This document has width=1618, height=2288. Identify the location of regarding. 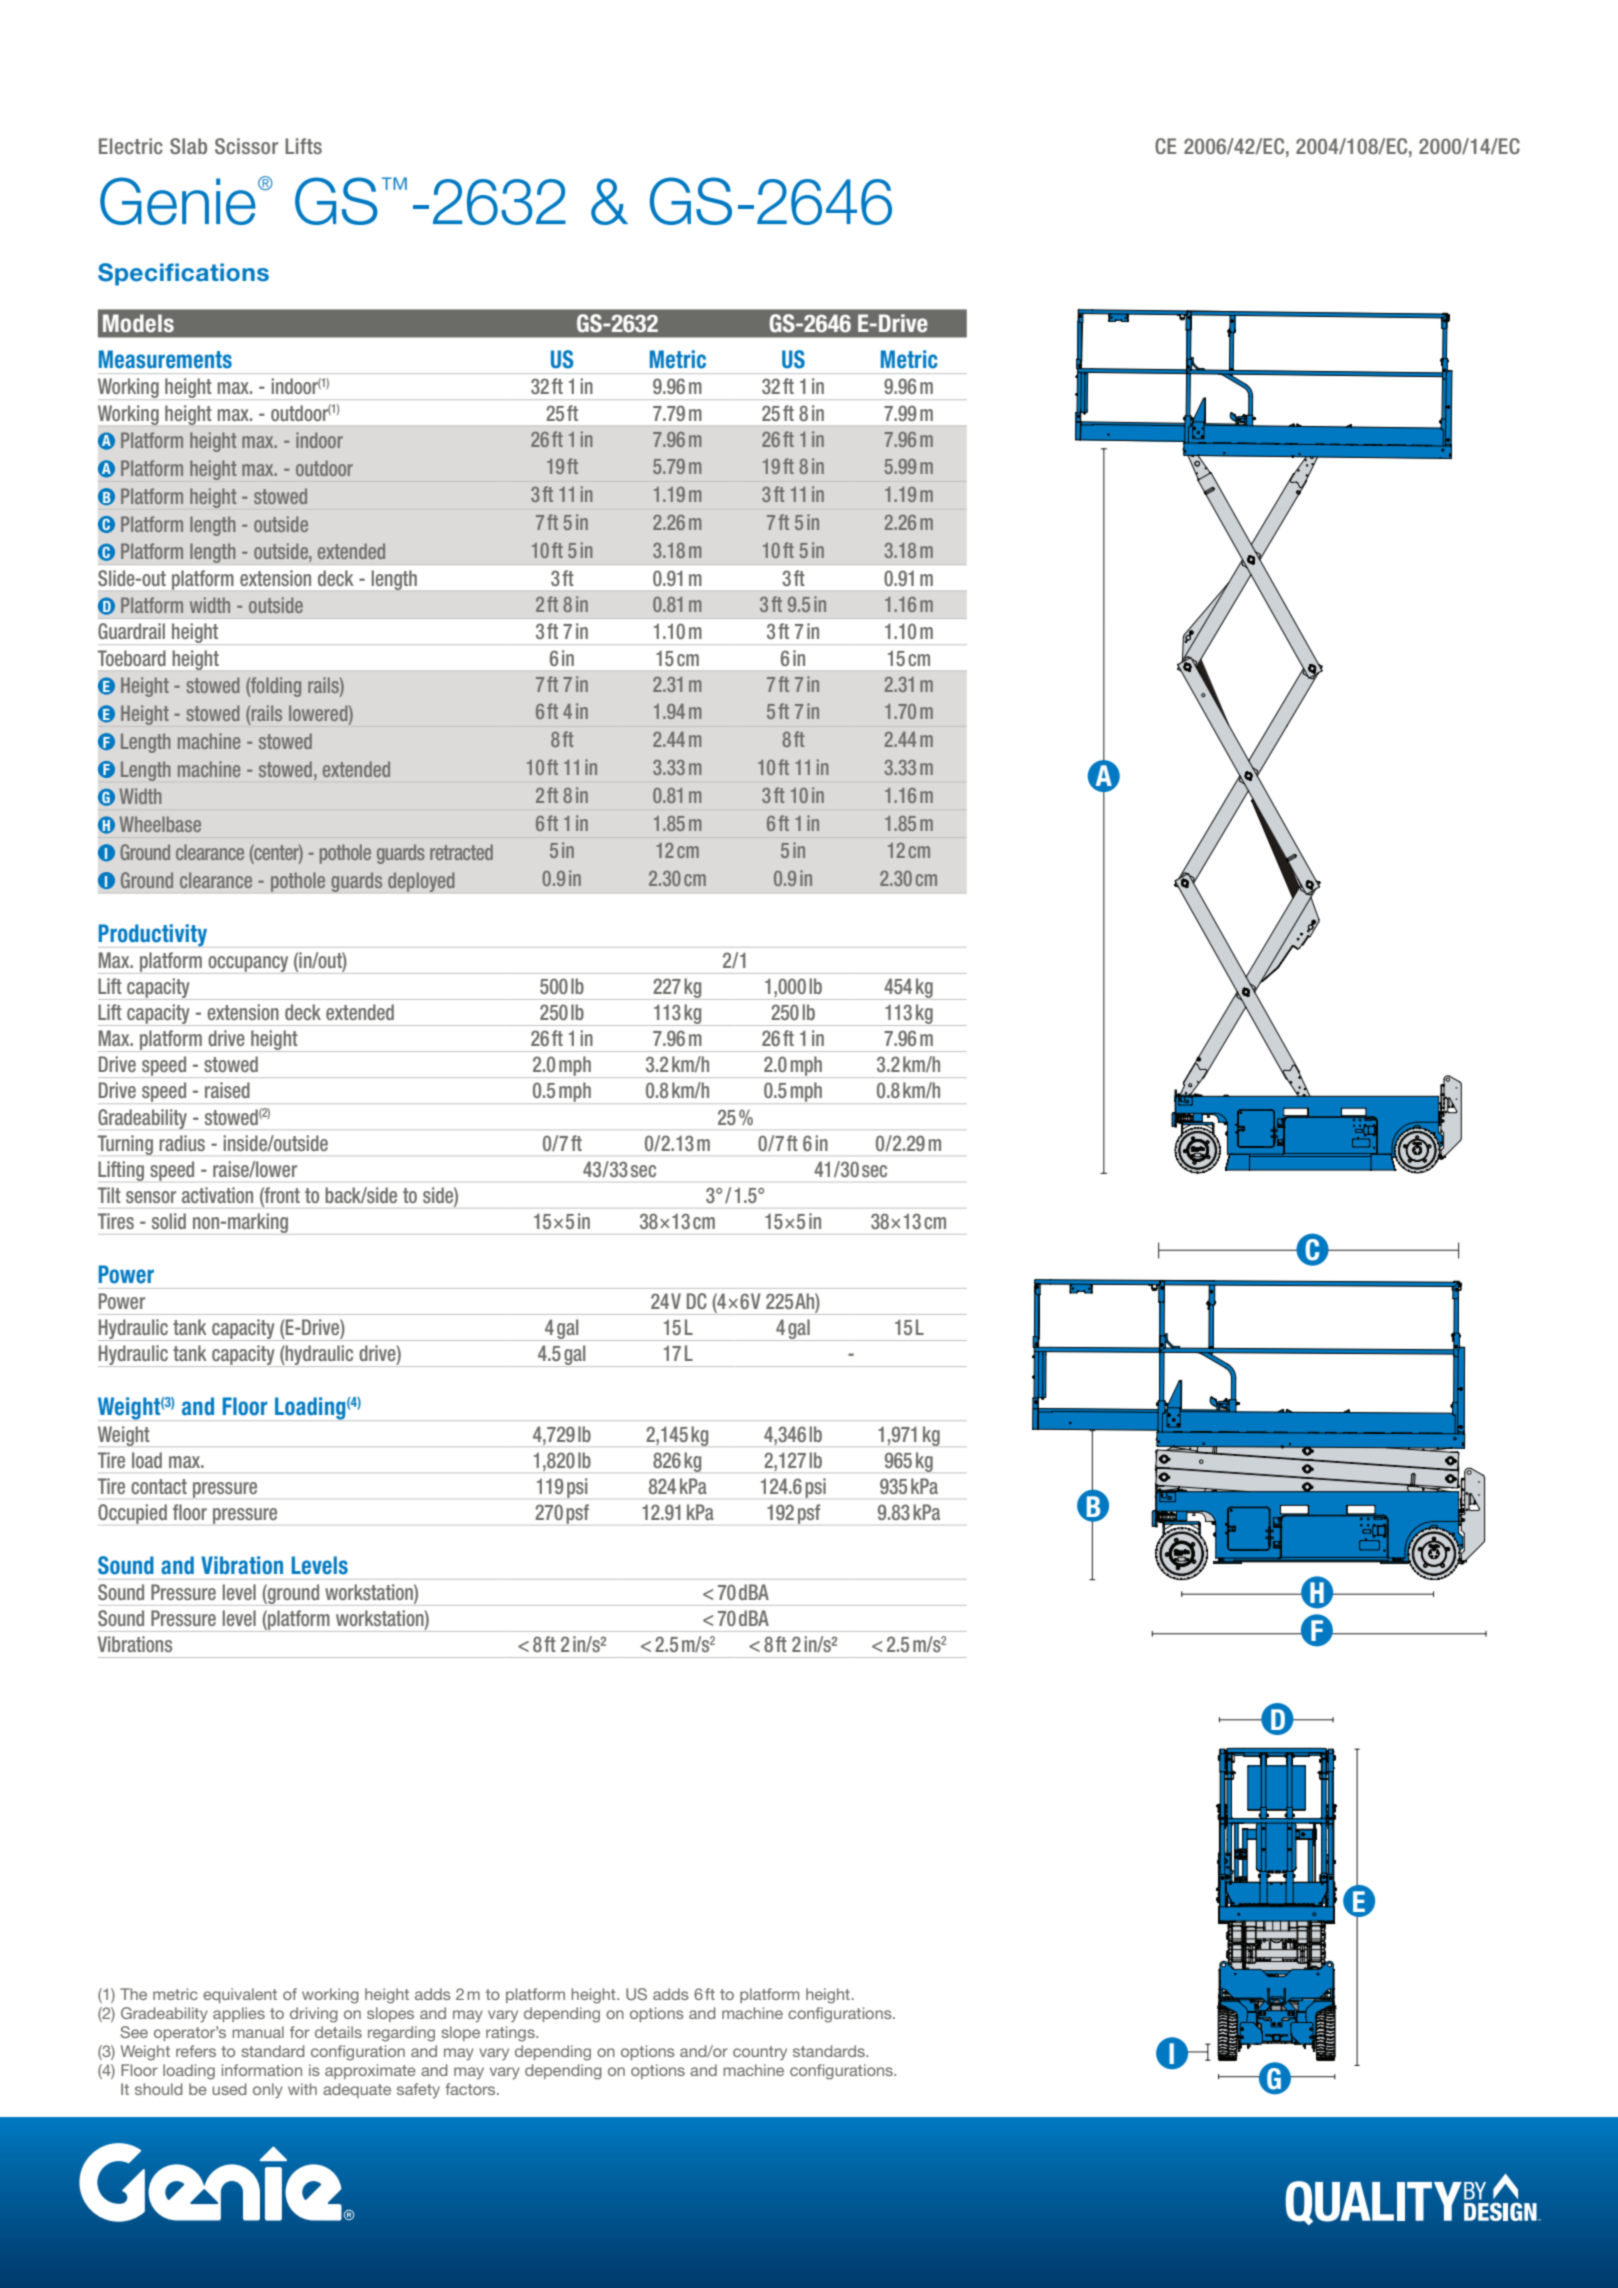
(401, 2034).
